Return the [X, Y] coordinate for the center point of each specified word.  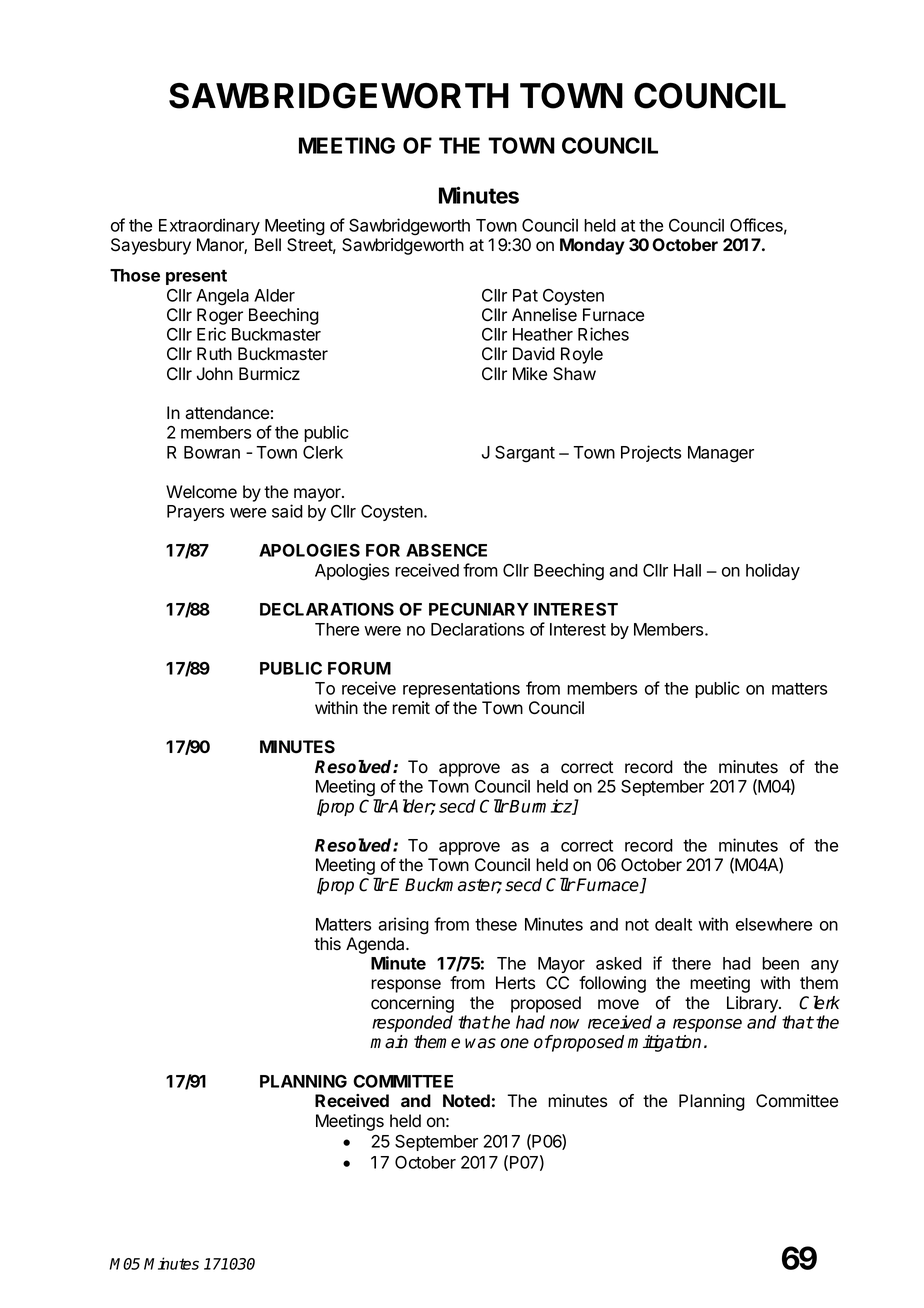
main [389, 1042]
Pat [525, 295]
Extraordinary [209, 226]
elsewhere [774, 924]
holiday [773, 571]
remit [411, 708]
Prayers [195, 513]
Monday [592, 246]
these [496, 924]
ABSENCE [446, 550]
